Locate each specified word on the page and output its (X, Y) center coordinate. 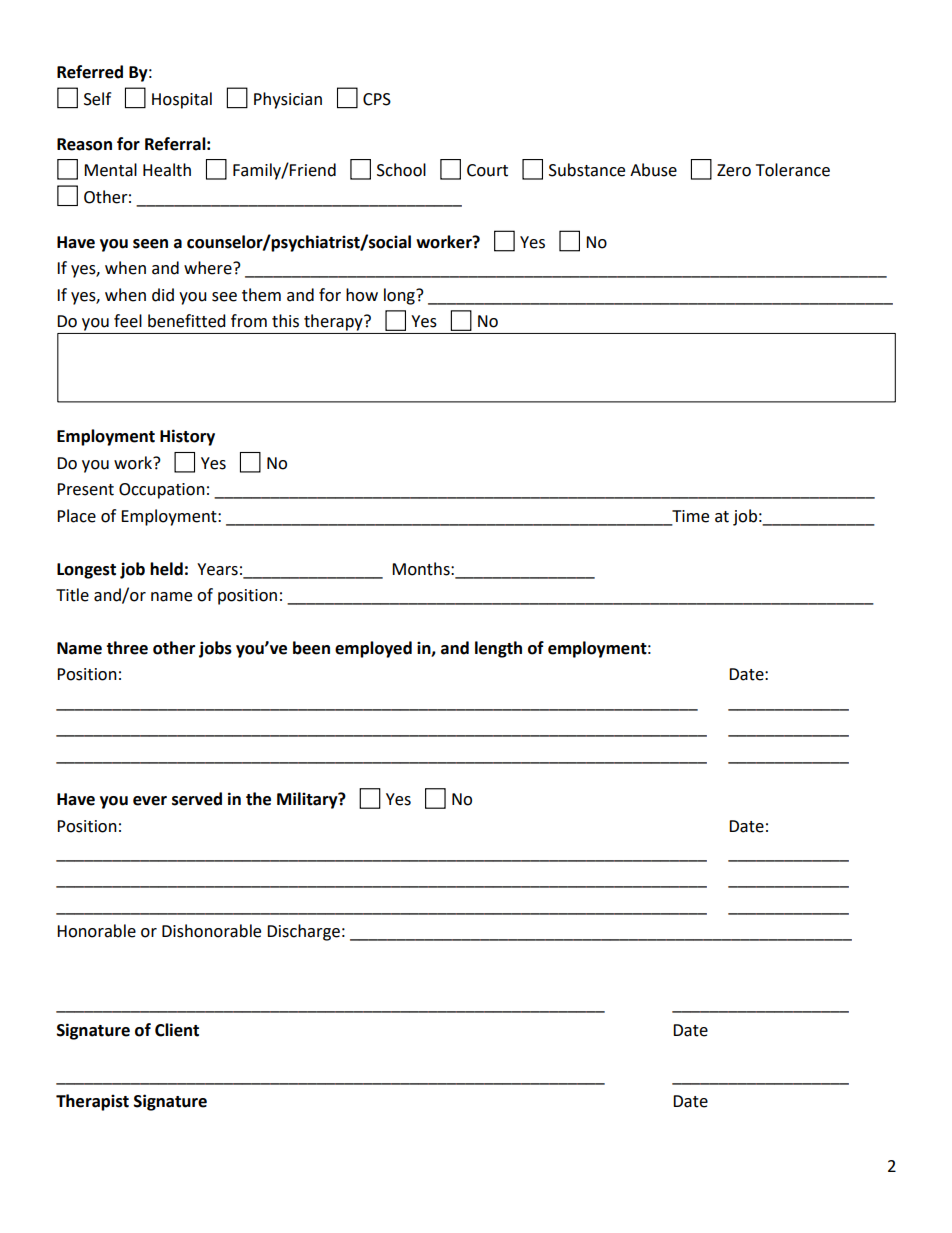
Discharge (303, 932)
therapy (334, 322)
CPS (377, 99)
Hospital (182, 100)
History (187, 437)
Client (177, 1030)
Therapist (92, 1102)
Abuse (653, 170)
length (498, 649)
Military (308, 800)
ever (150, 801)
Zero (734, 170)
